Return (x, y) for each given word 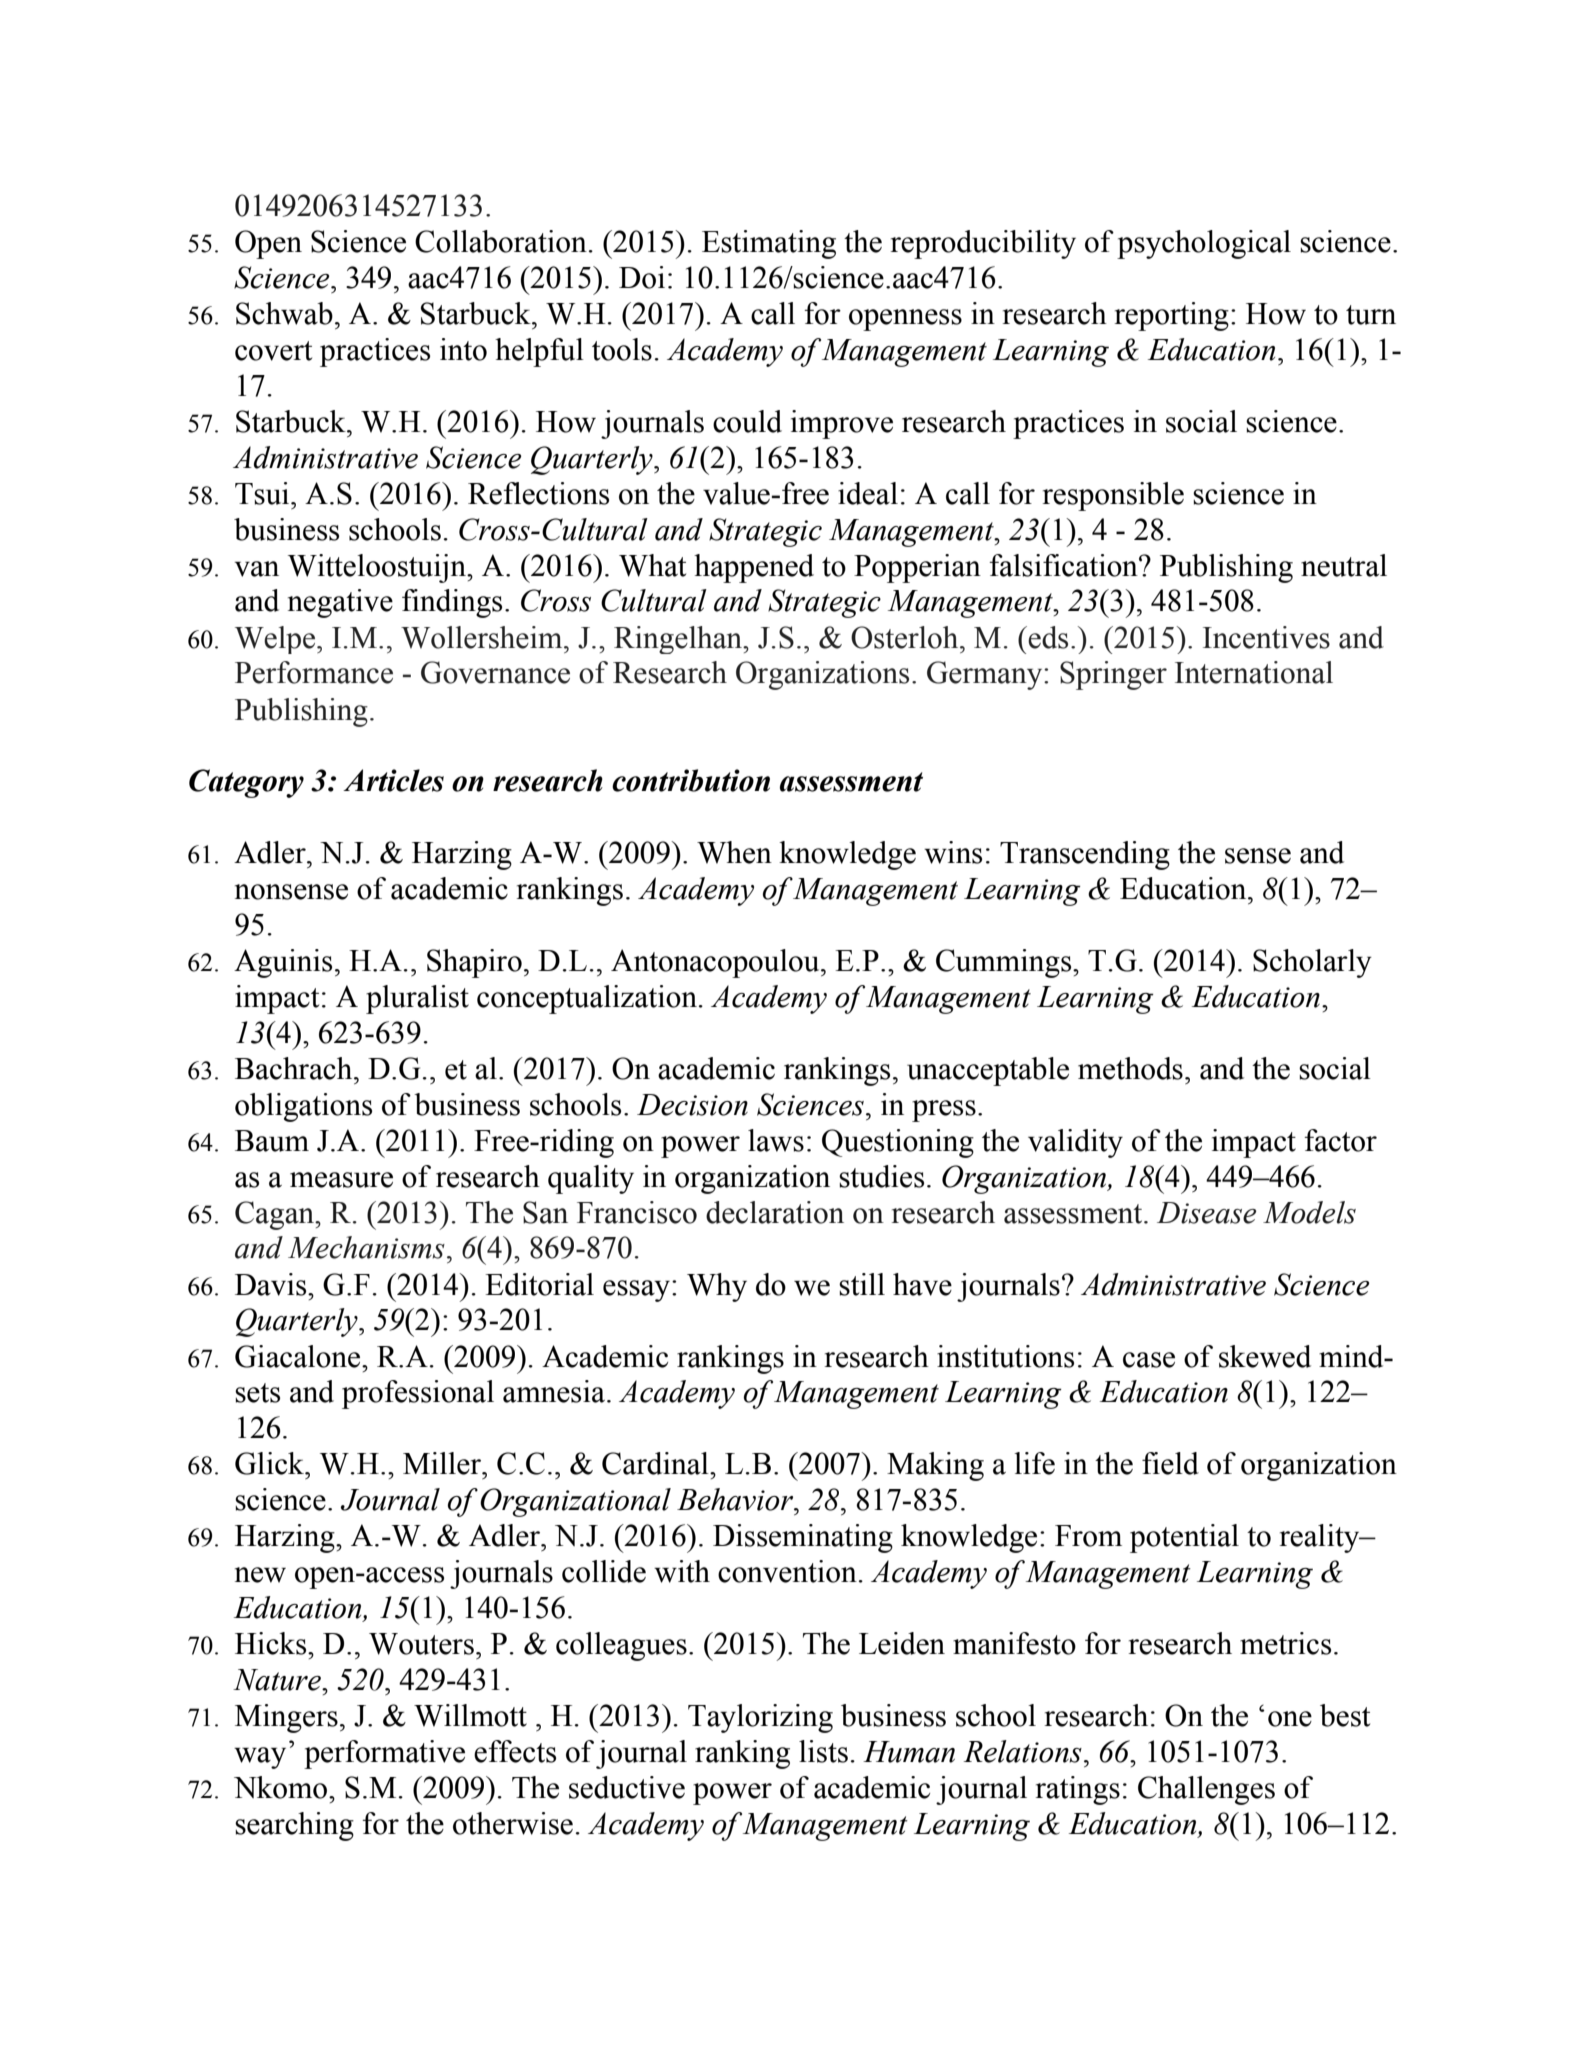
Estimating (769, 244)
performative (384, 1754)
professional (418, 1394)
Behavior (736, 1499)
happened (754, 568)
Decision (692, 1105)
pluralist (417, 999)
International (1254, 672)
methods (1130, 1068)
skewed (1265, 1356)
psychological (1204, 244)
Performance (314, 672)
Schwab (284, 313)
